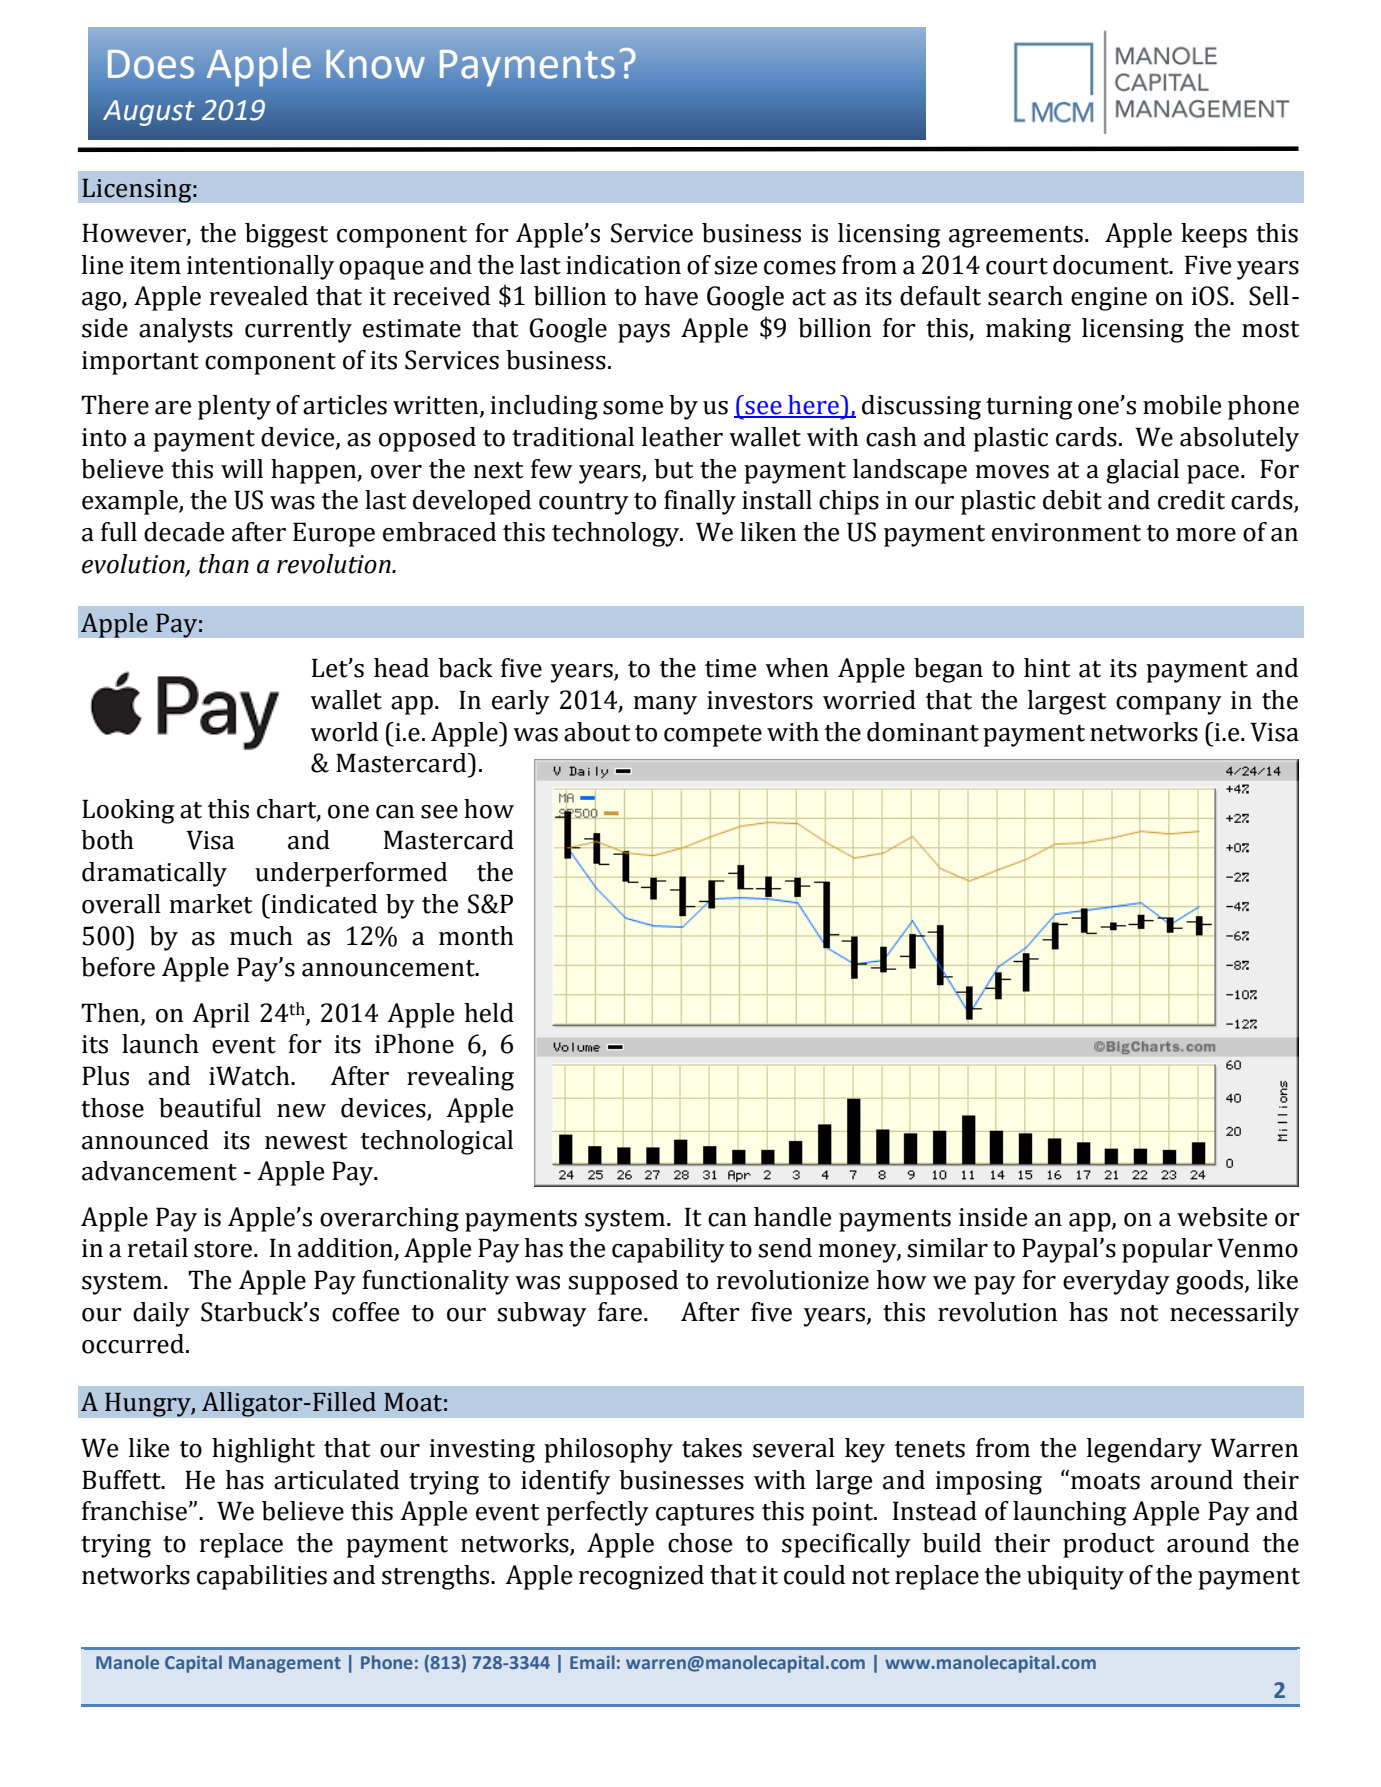 Image resolution: width=1381 pixels, height=1787 pixels. What do you see at coordinates (641, 1577) in the page?
I see `recognized` at bounding box center [641, 1577].
